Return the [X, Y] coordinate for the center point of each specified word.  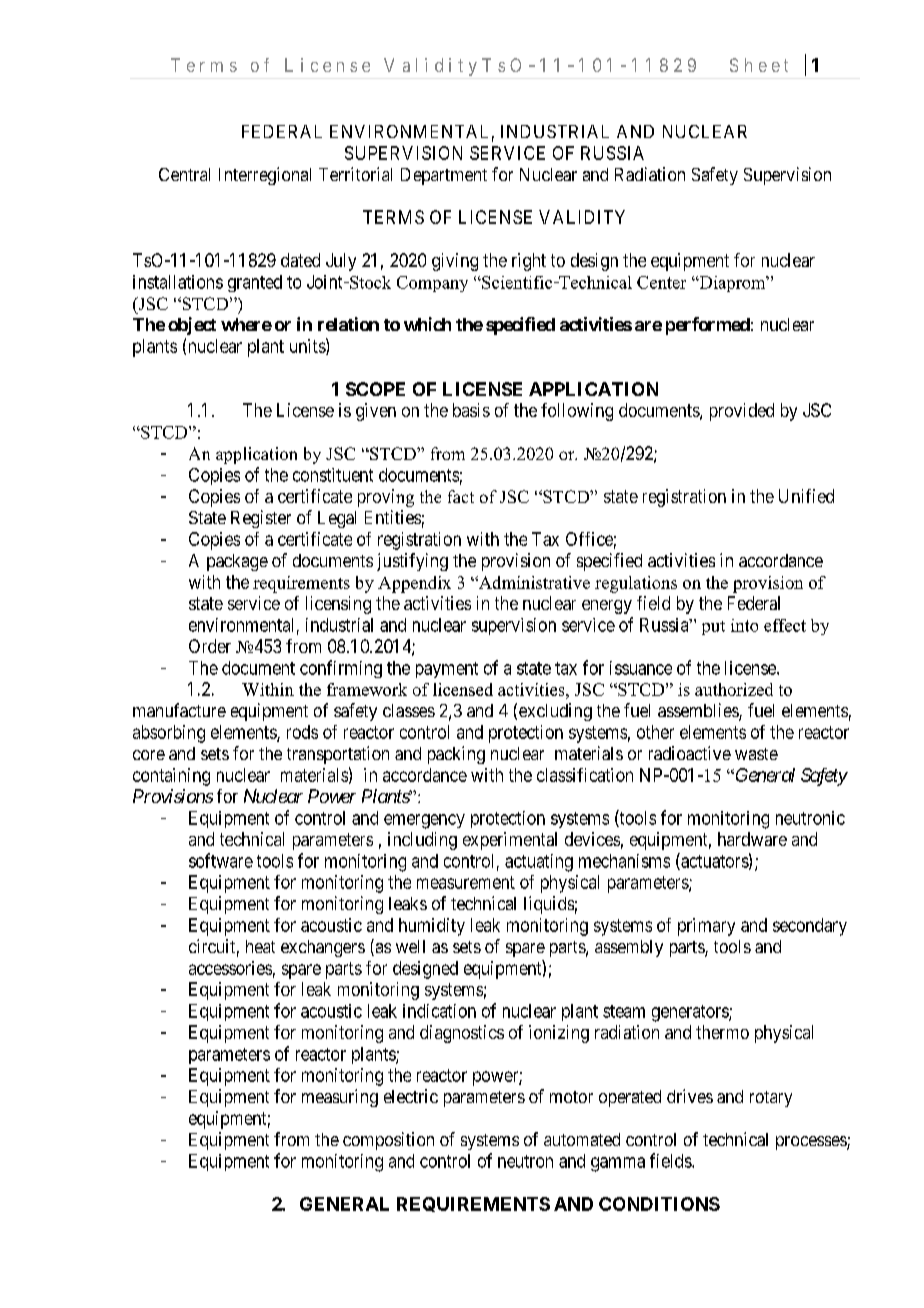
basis [471, 410]
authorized [734, 689]
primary [706, 927]
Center [661, 282]
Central [184, 174]
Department [444, 176]
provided [742, 412]
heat [260, 946]
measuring [340, 1098]
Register [261, 519]
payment [447, 670]
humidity [432, 927]
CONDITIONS [659, 1204]
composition [388, 1141]
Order [210, 646]
